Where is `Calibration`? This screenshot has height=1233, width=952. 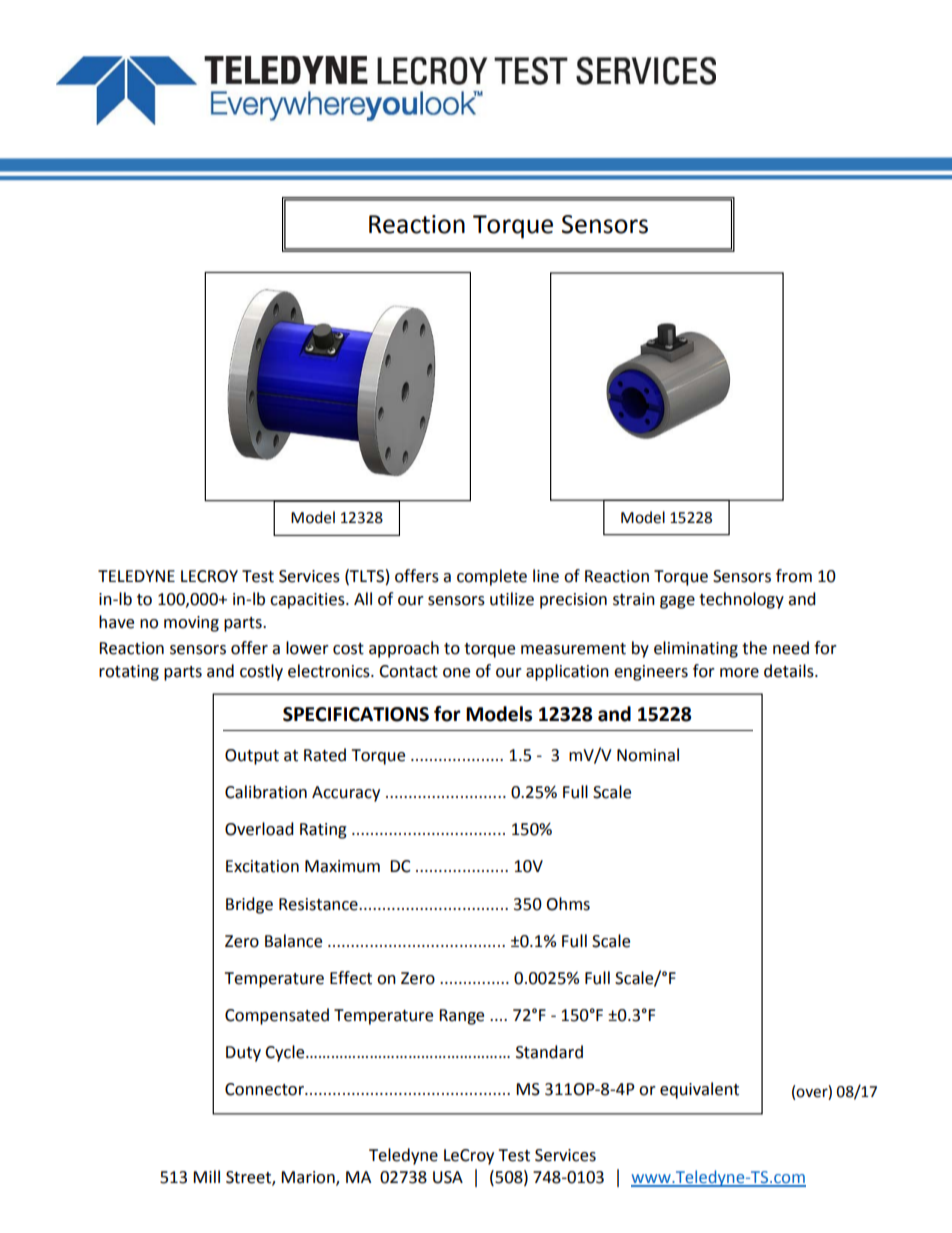 Calibration is located at coordinates (266, 792).
